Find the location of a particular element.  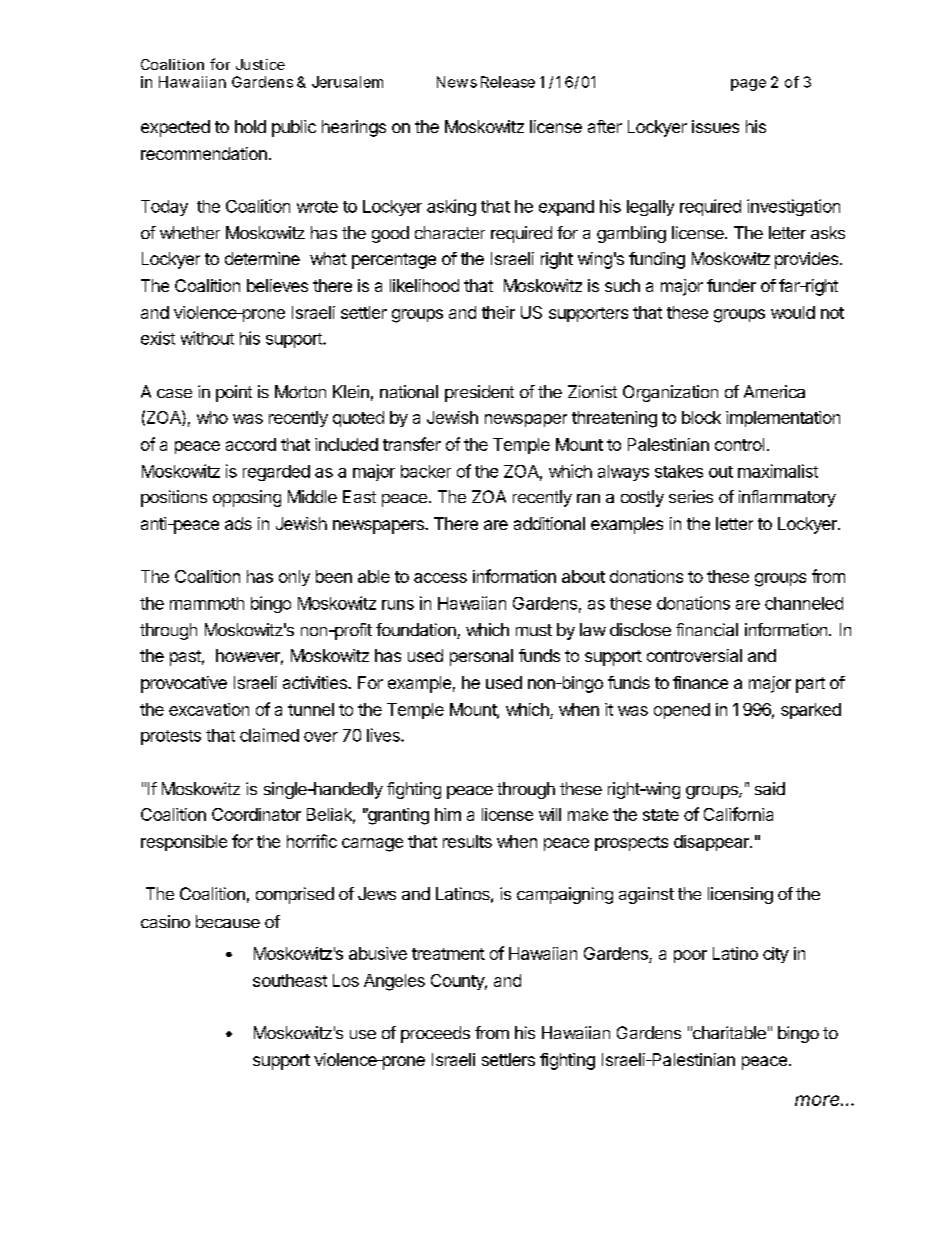

California is located at coordinates (738, 814).
